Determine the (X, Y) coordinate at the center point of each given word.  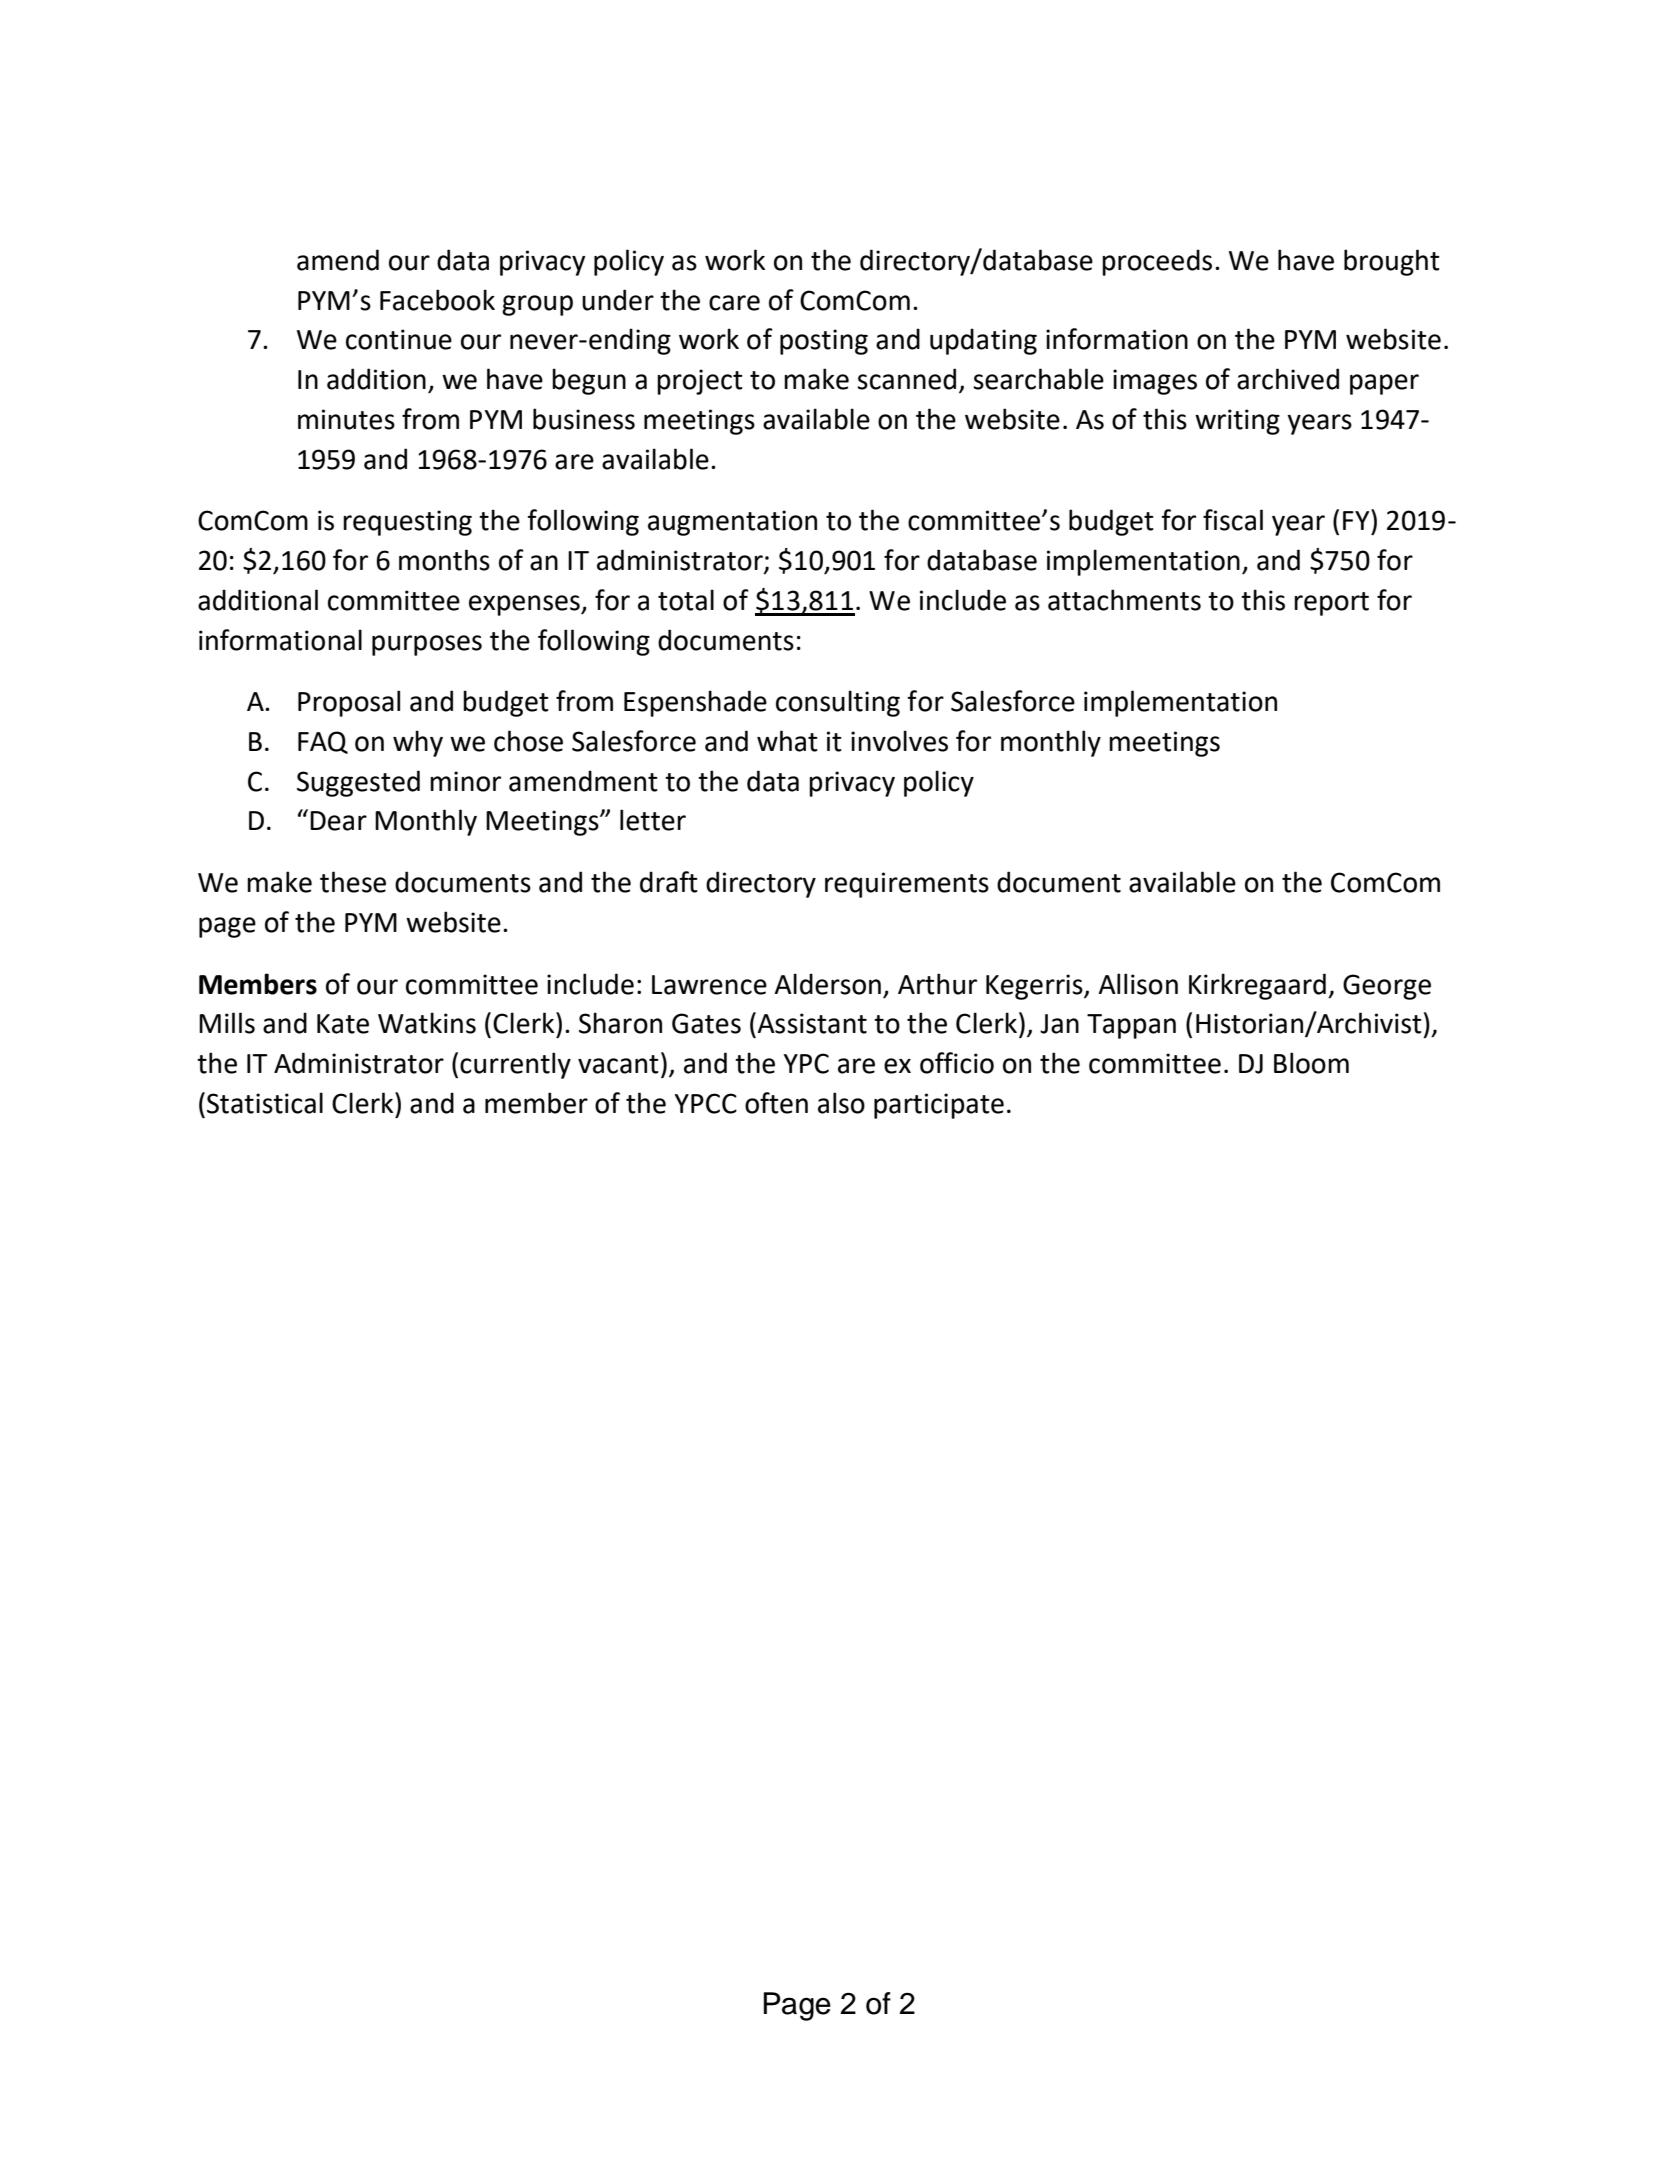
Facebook (437, 300)
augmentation (732, 523)
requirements (907, 885)
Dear (338, 821)
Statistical (265, 1103)
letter (653, 820)
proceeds (1157, 262)
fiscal (1233, 520)
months (444, 560)
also (841, 1103)
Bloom (1311, 1063)
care (734, 303)
